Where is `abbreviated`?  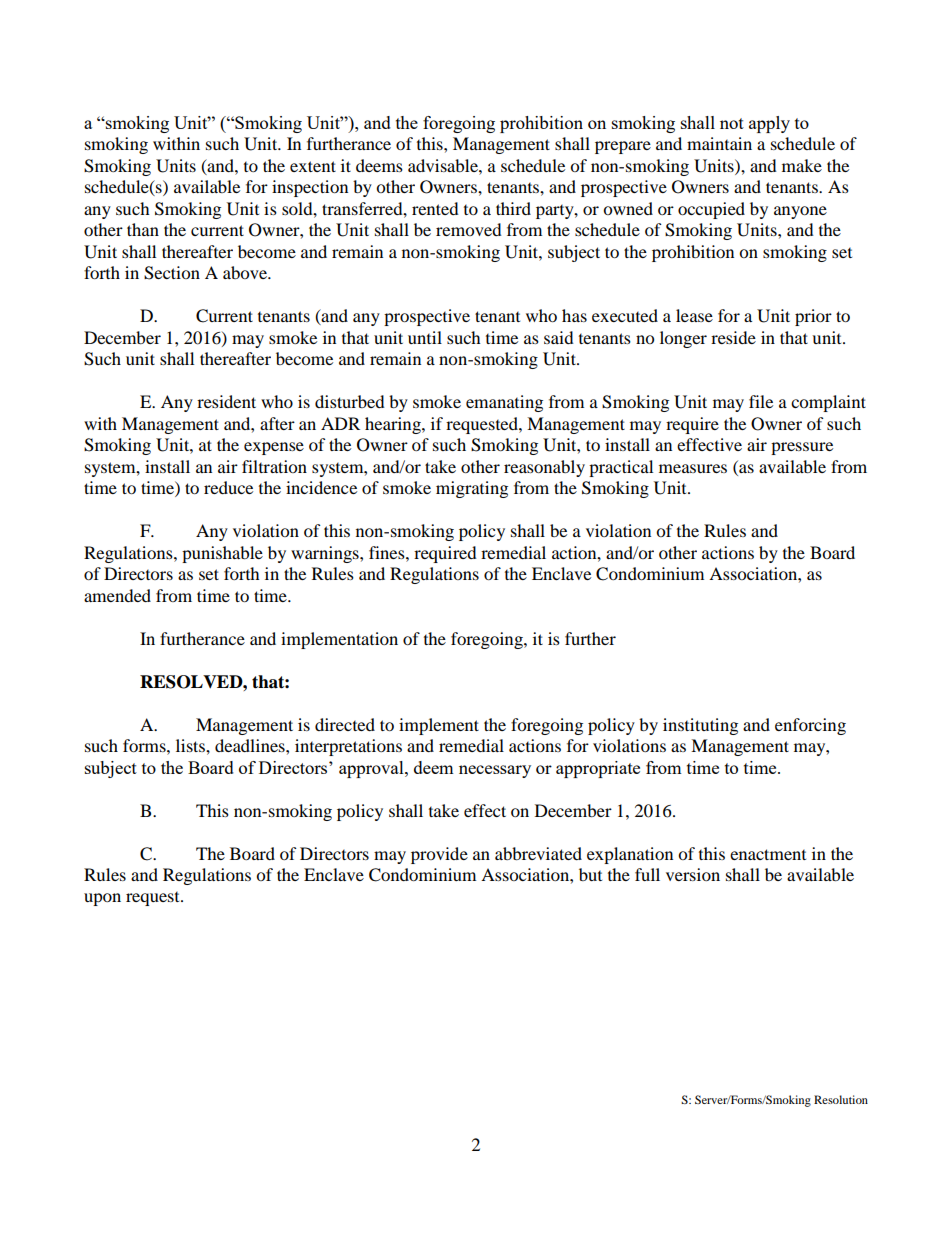 abbreviated is located at coordinates (538, 853).
